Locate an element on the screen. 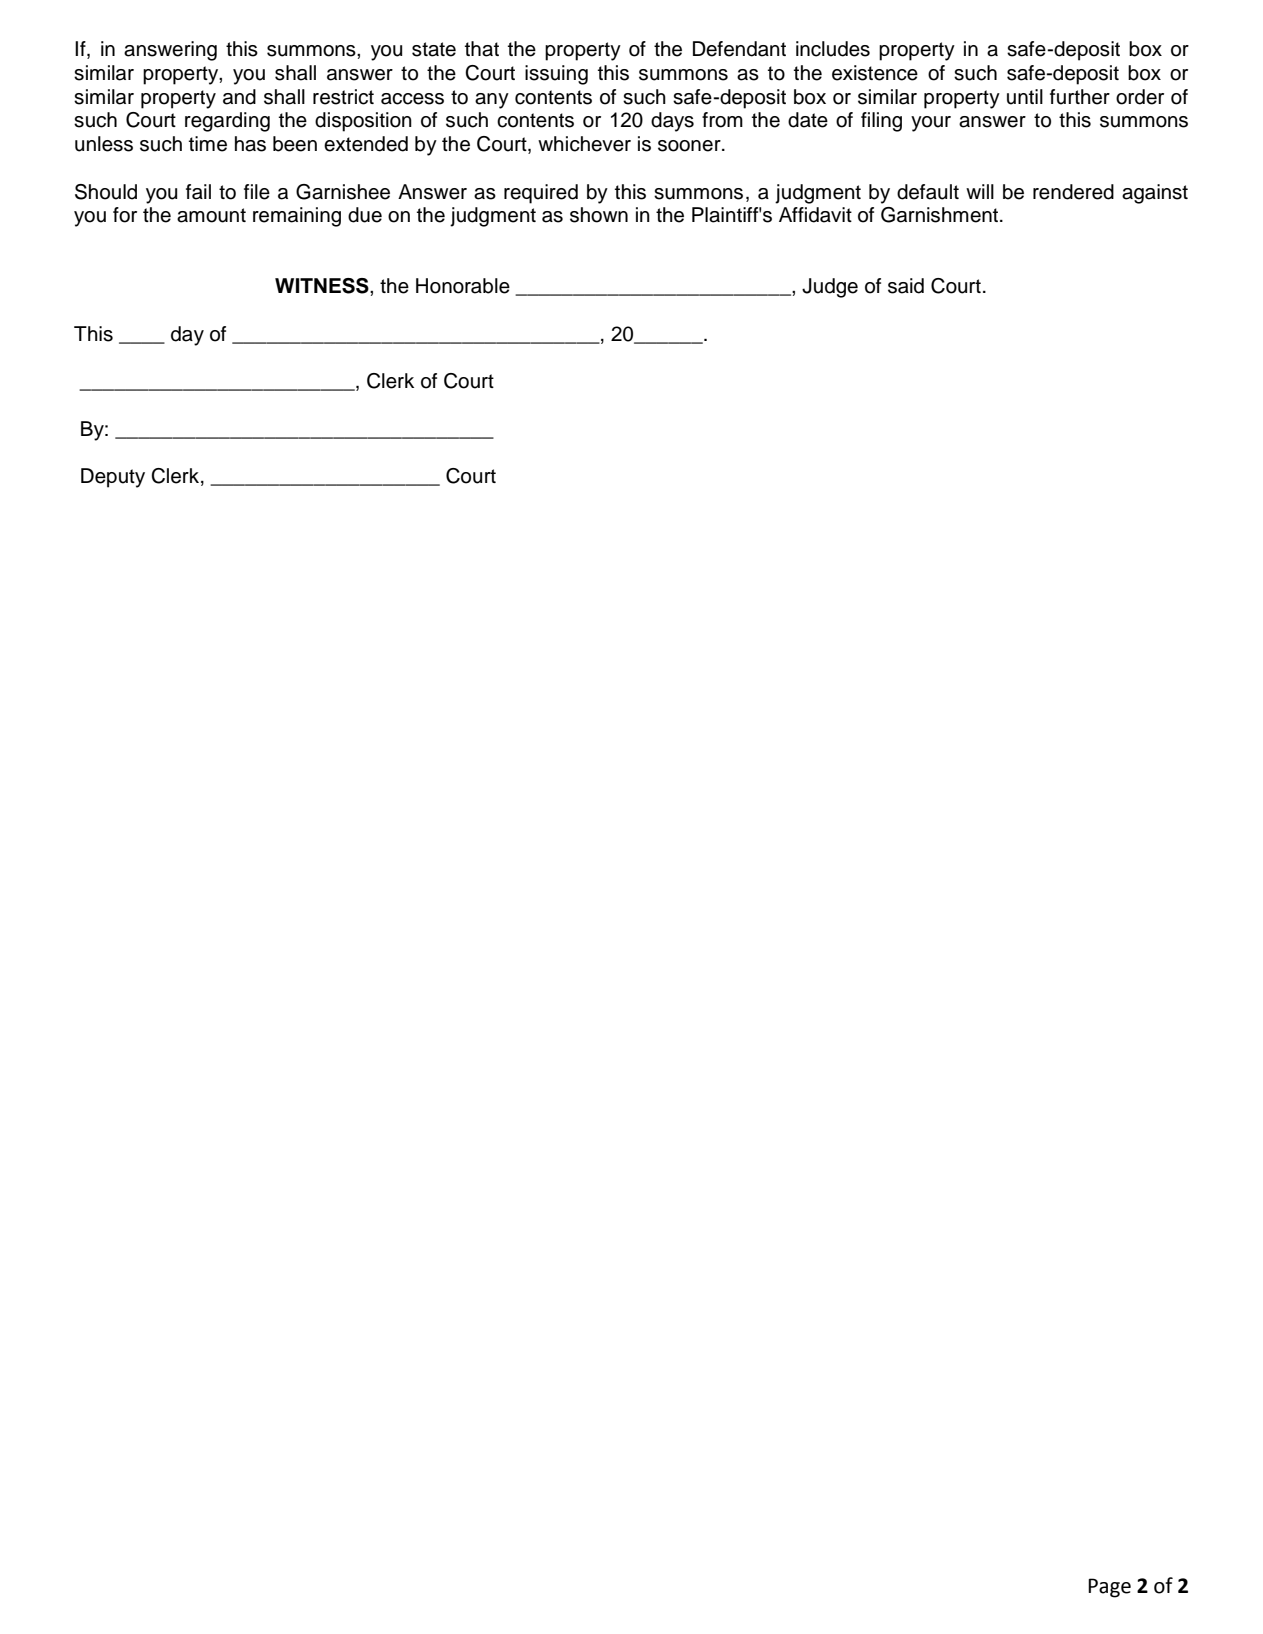 This screenshot has width=1263, height=1634. Judge is located at coordinates (830, 288).
